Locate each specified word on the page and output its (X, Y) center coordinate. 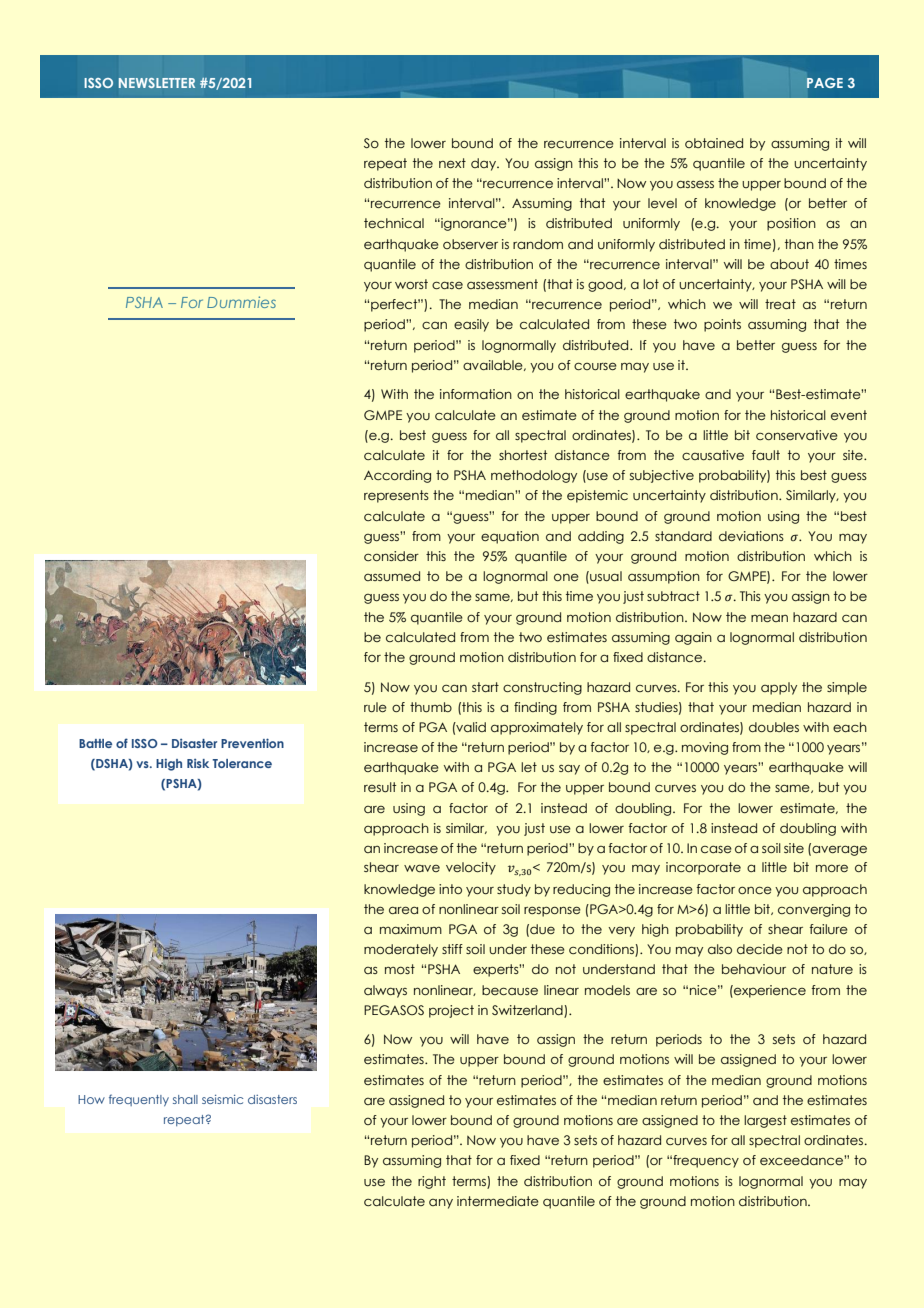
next (452, 163)
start (485, 687)
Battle (95, 743)
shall (185, 1099)
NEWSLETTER (157, 83)
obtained (714, 143)
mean (769, 618)
